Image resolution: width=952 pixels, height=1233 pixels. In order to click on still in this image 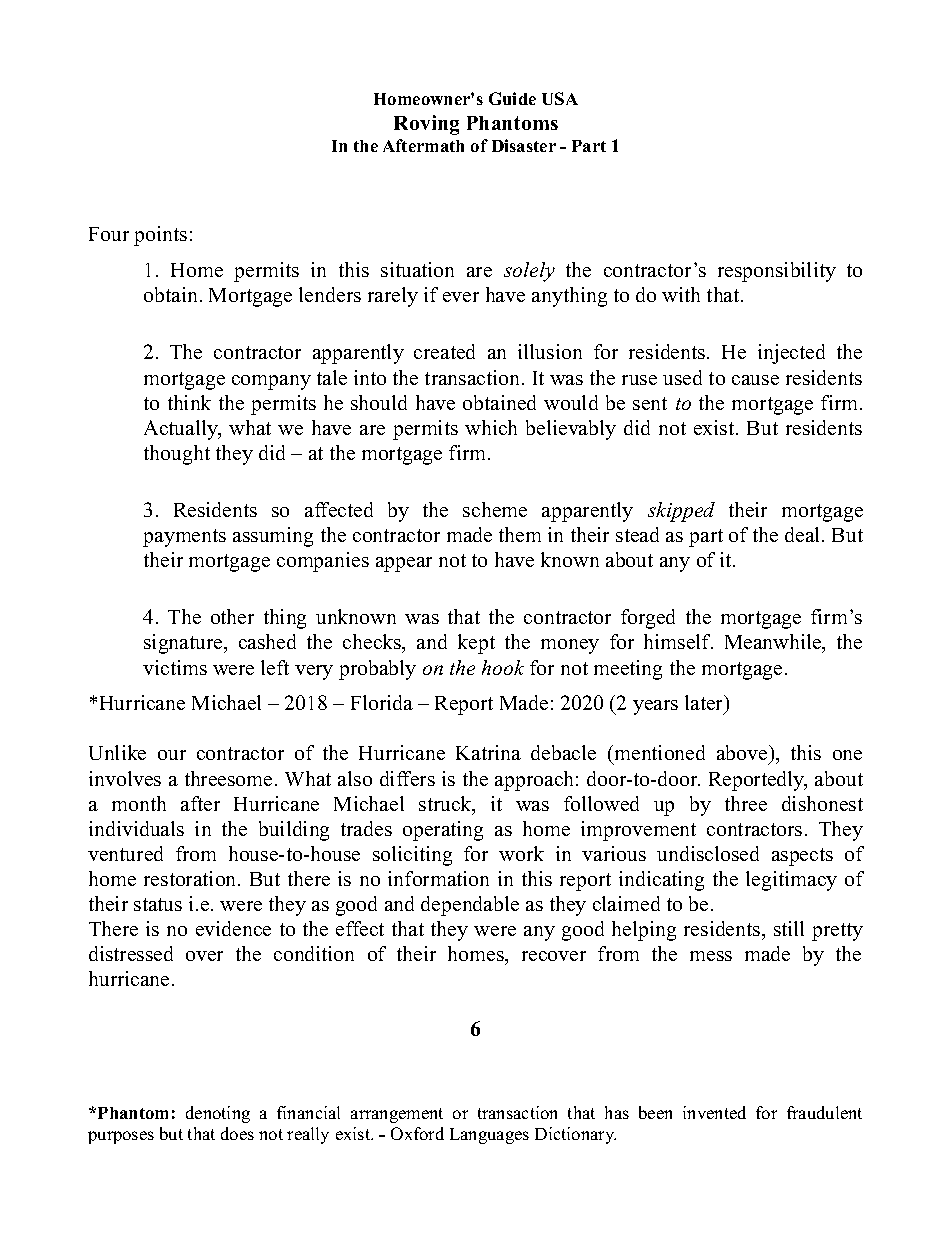, I will do `click(789, 928)`.
